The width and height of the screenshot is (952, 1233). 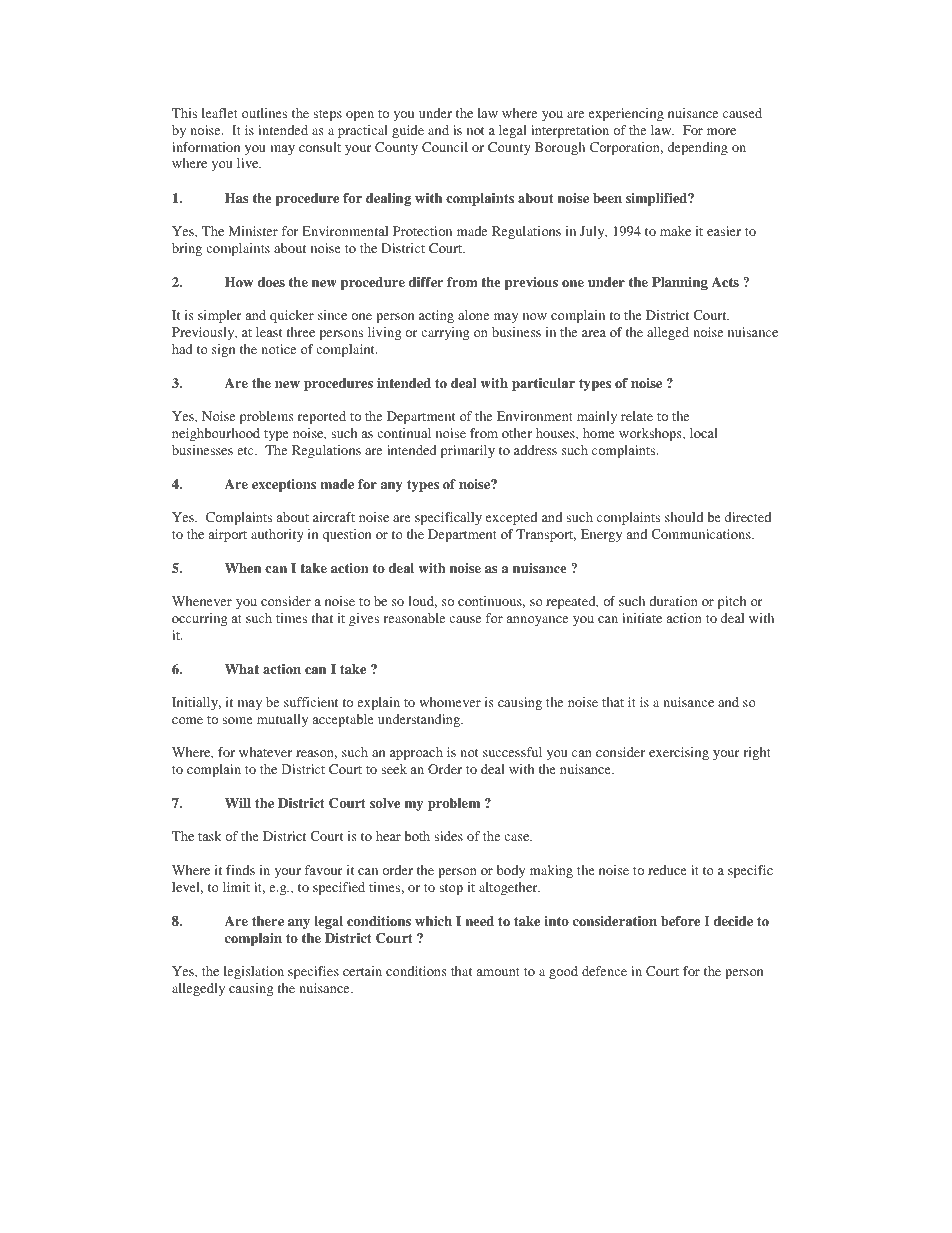 I want to click on local, so click(x=704, y=433).
